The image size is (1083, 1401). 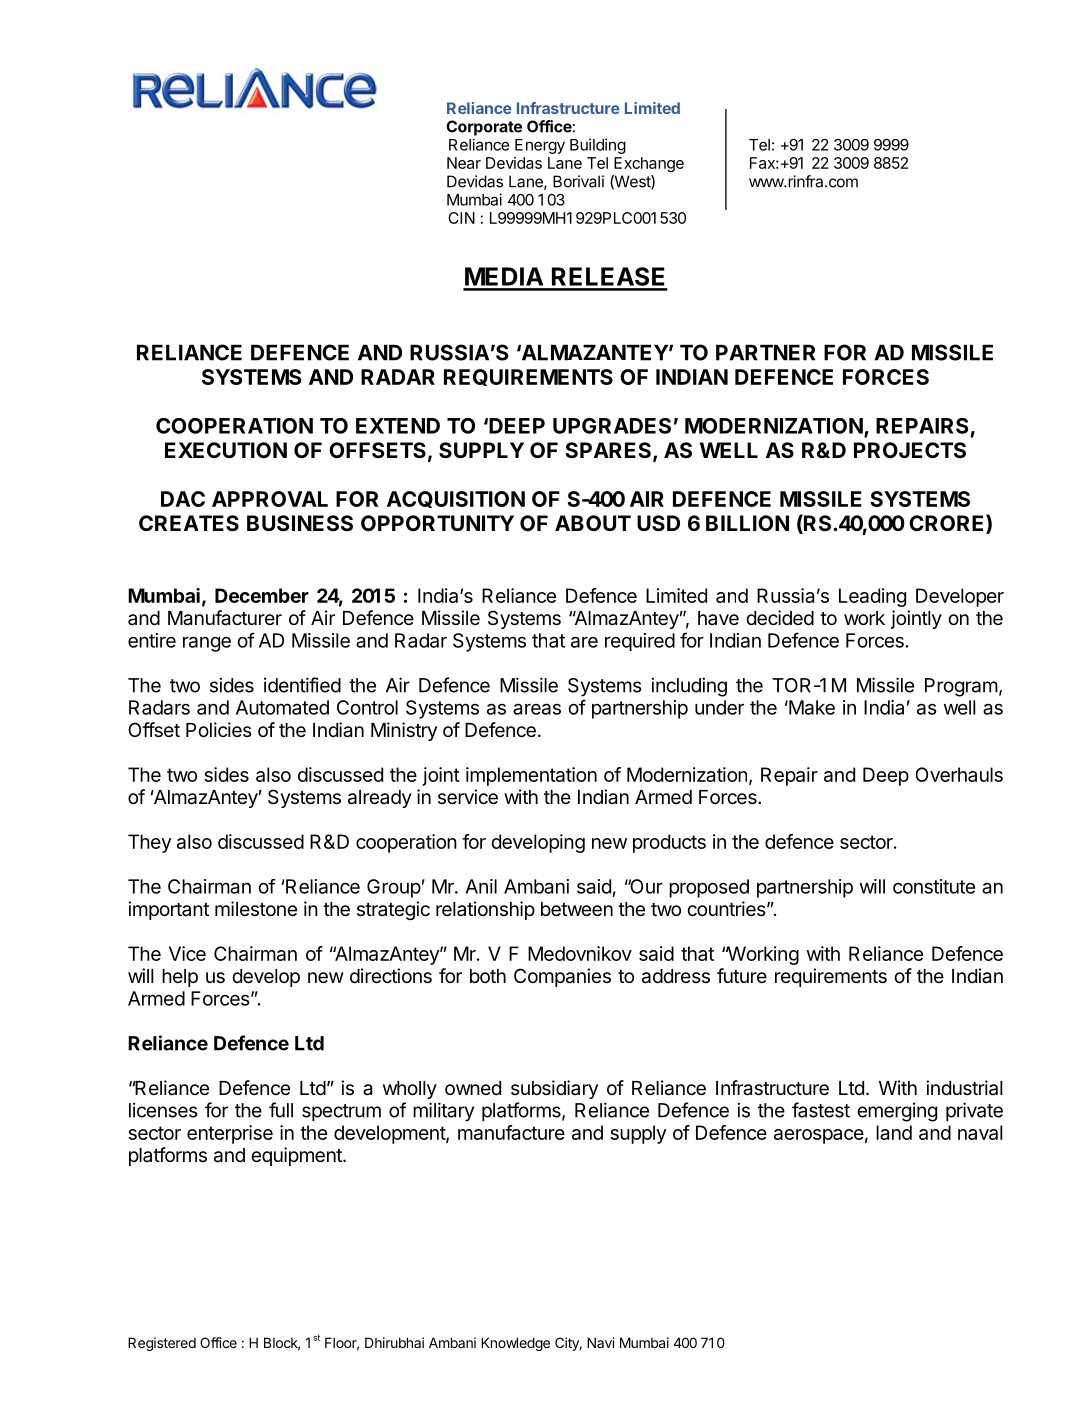 I want to click on Navi, so click(x=600, y=1342).
